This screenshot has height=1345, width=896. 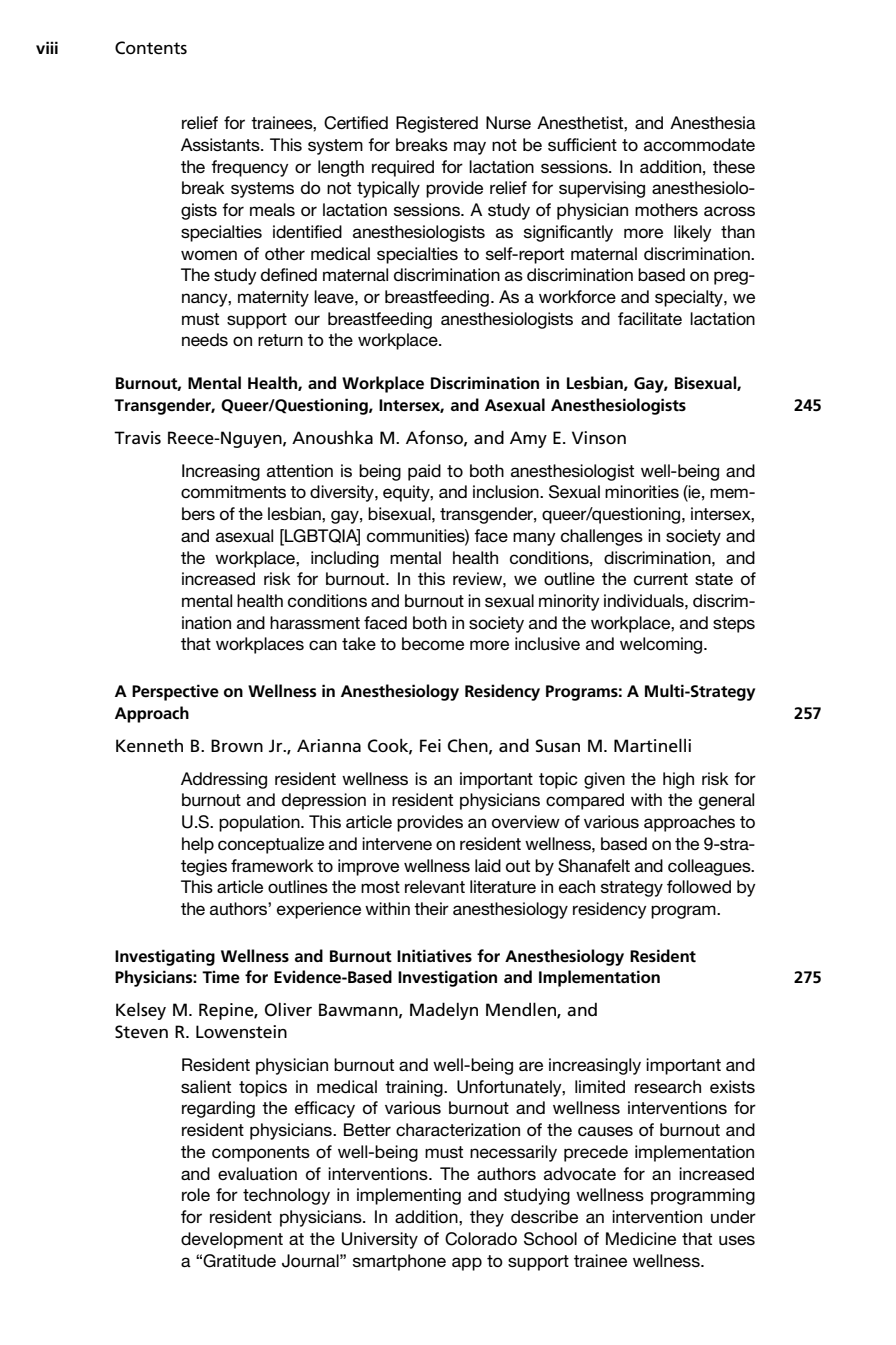 What do you see at coordinates (151, 48) in the screenshot?
I see `Contents` at bounding box center [151, 48].
